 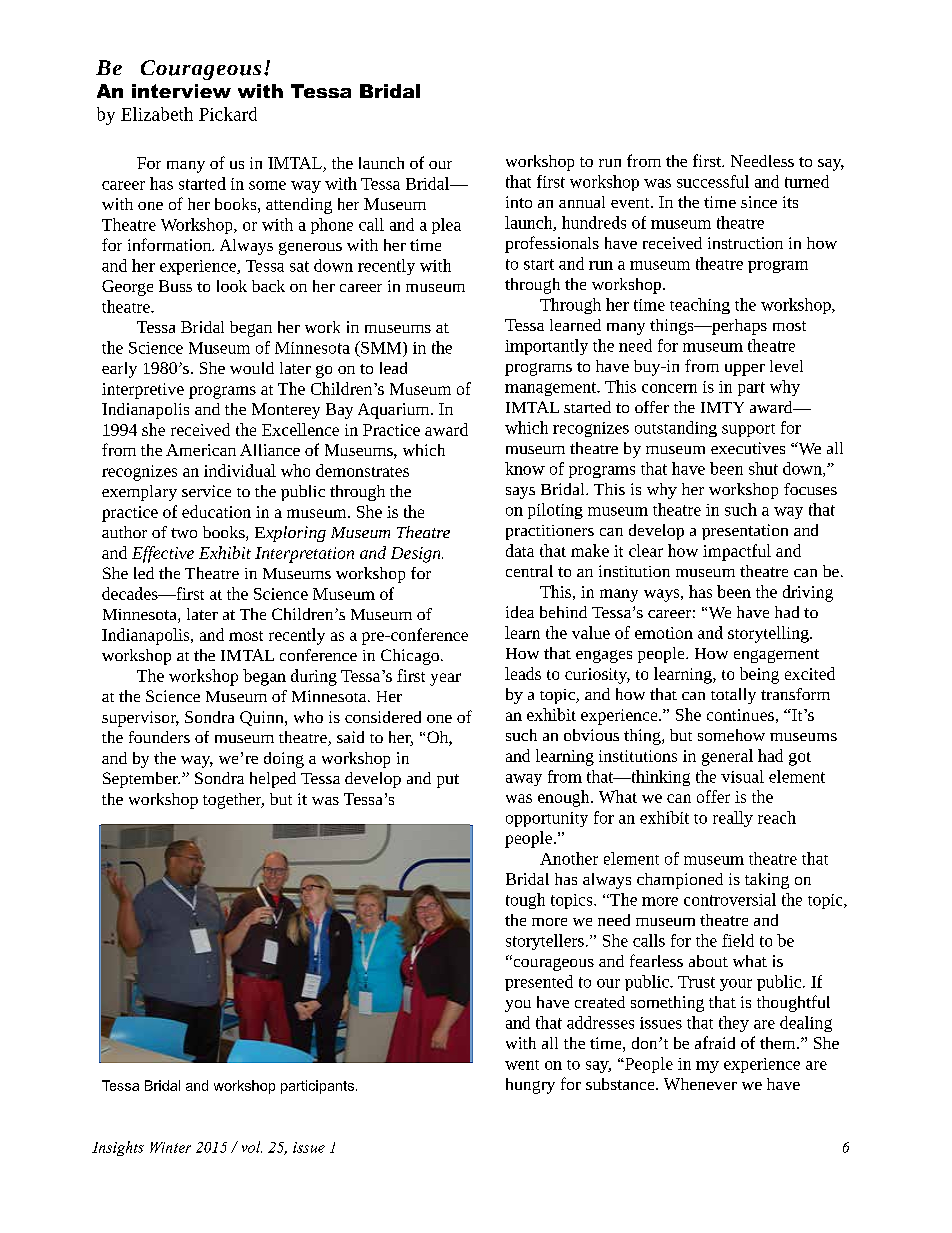 I want to click on led, so click(x=144, y=573).
